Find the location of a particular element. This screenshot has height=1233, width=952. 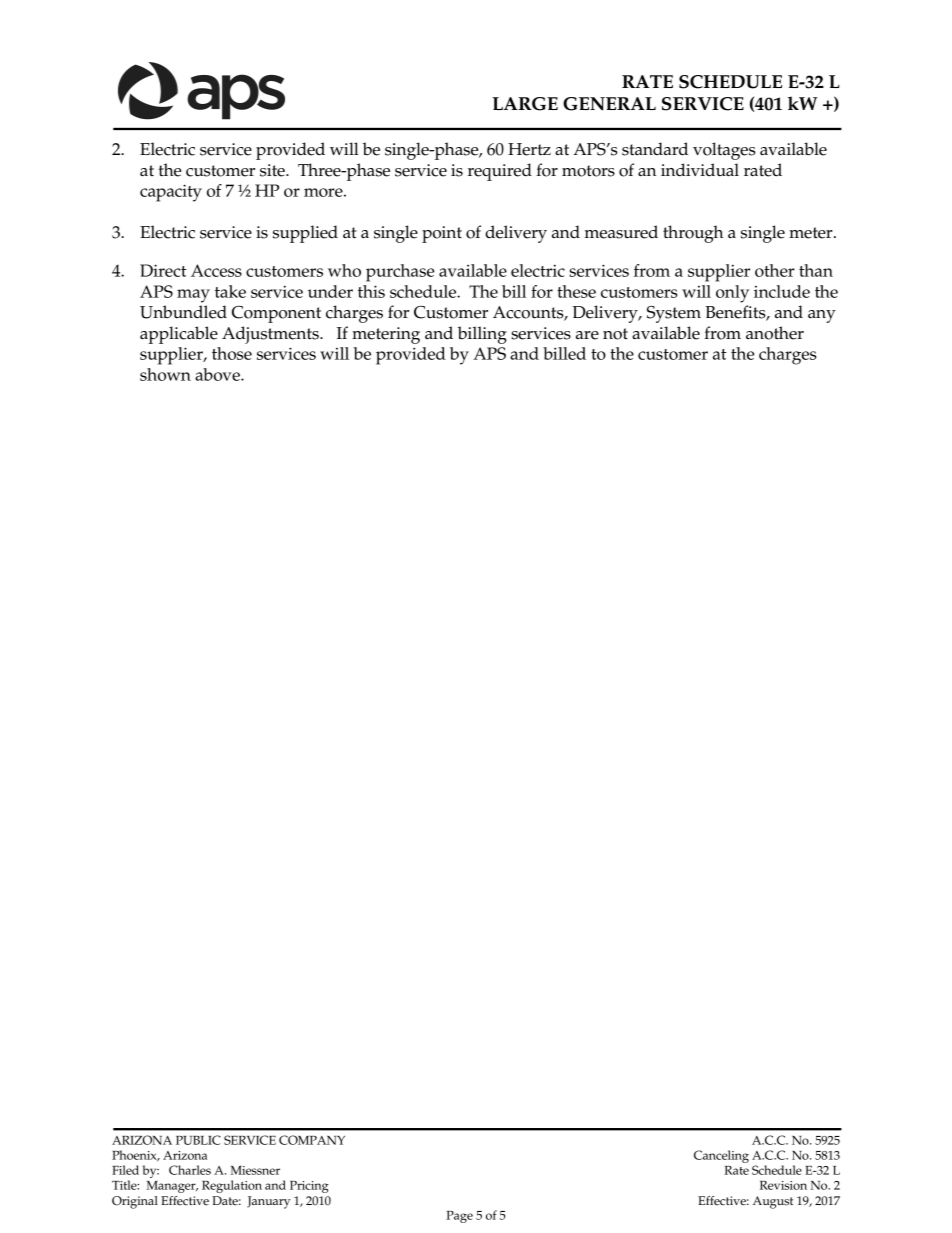

COMPANY is located at coordinates (312, 1140).
